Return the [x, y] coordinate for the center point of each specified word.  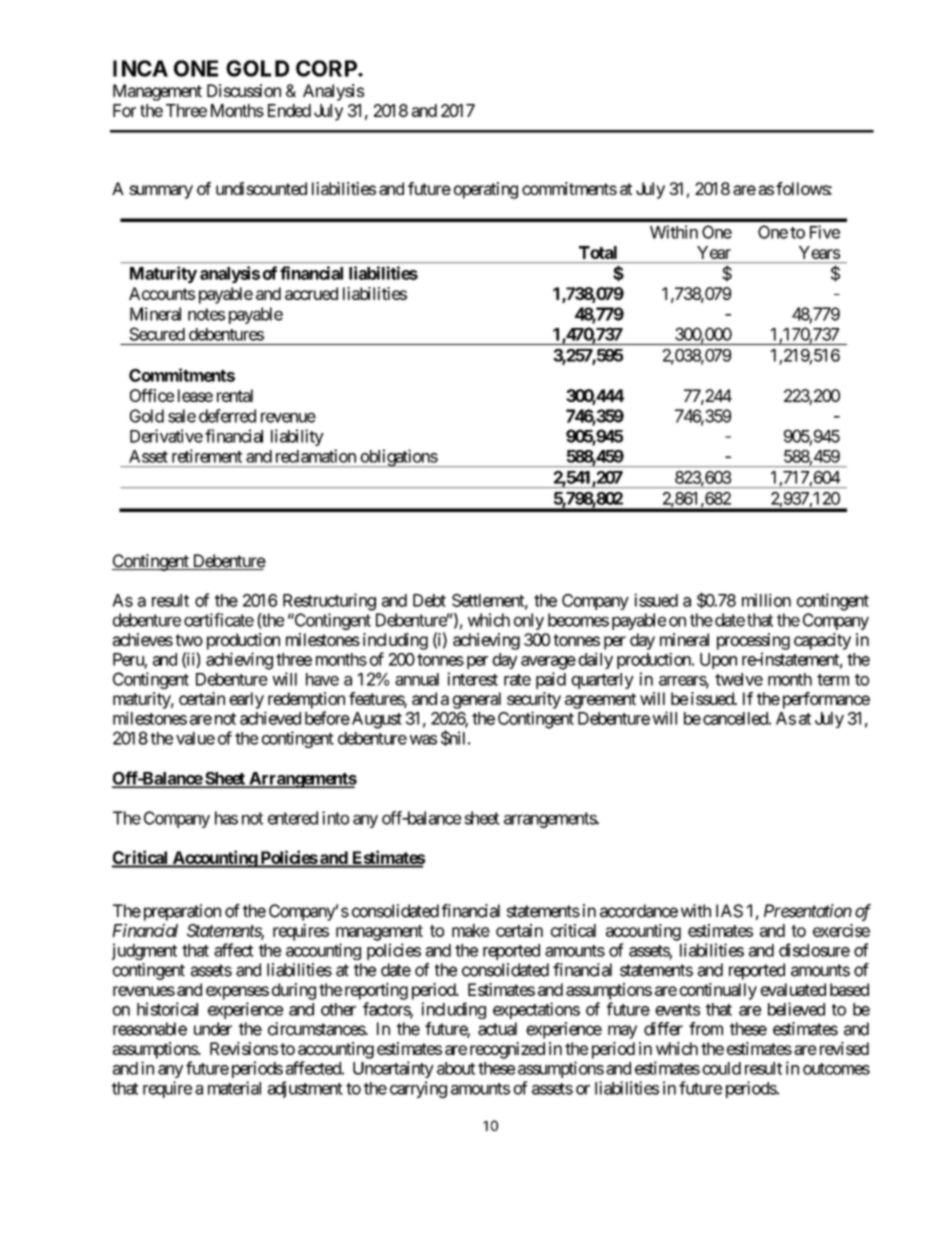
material [234, 1088]
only [529, 621]
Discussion [244, 90]
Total [598, 252]
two [189, 640]
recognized [507, 1050]
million [766, 600]
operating [486, 190]
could [721, 1068]
